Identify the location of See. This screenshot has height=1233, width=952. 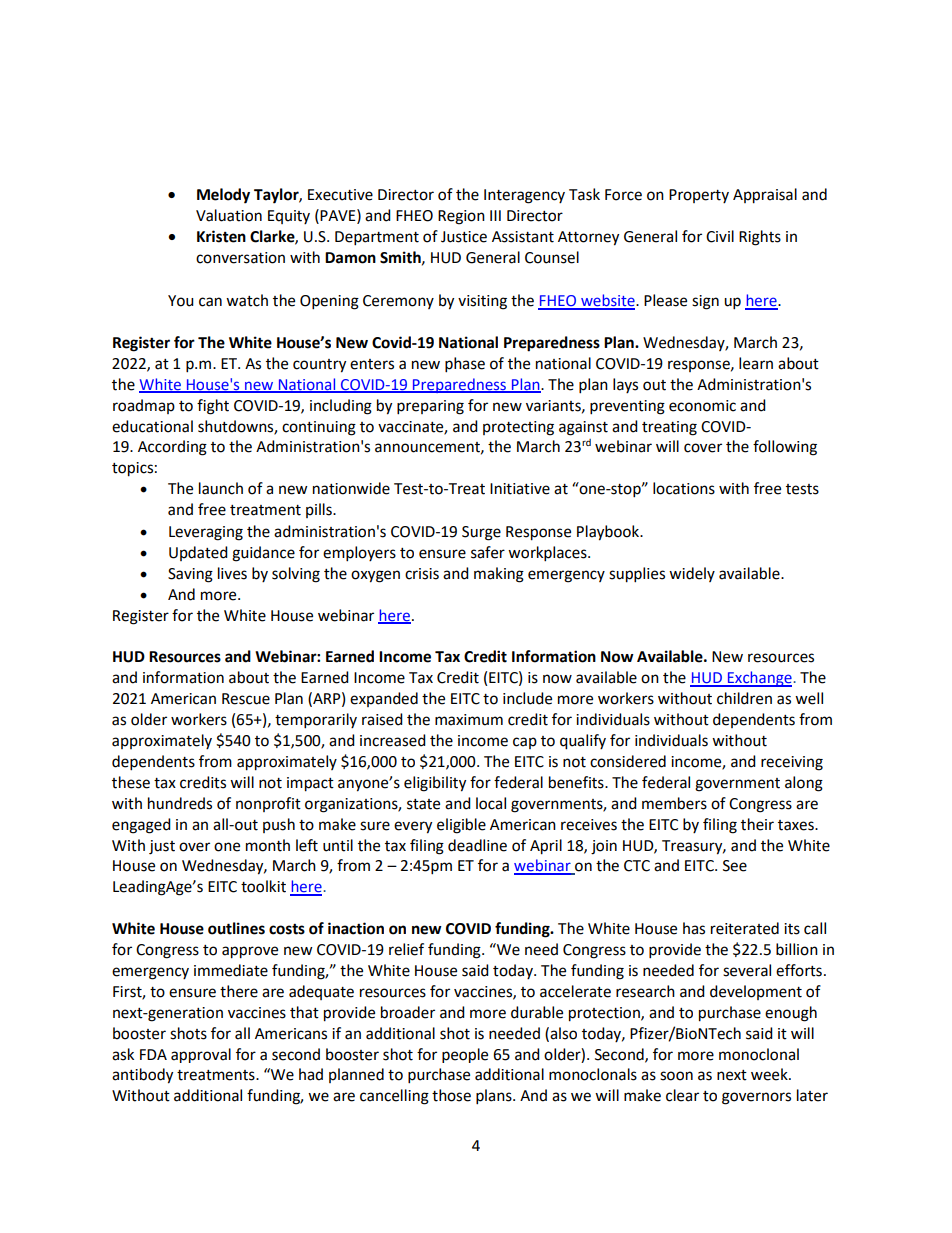
(735, 866).
